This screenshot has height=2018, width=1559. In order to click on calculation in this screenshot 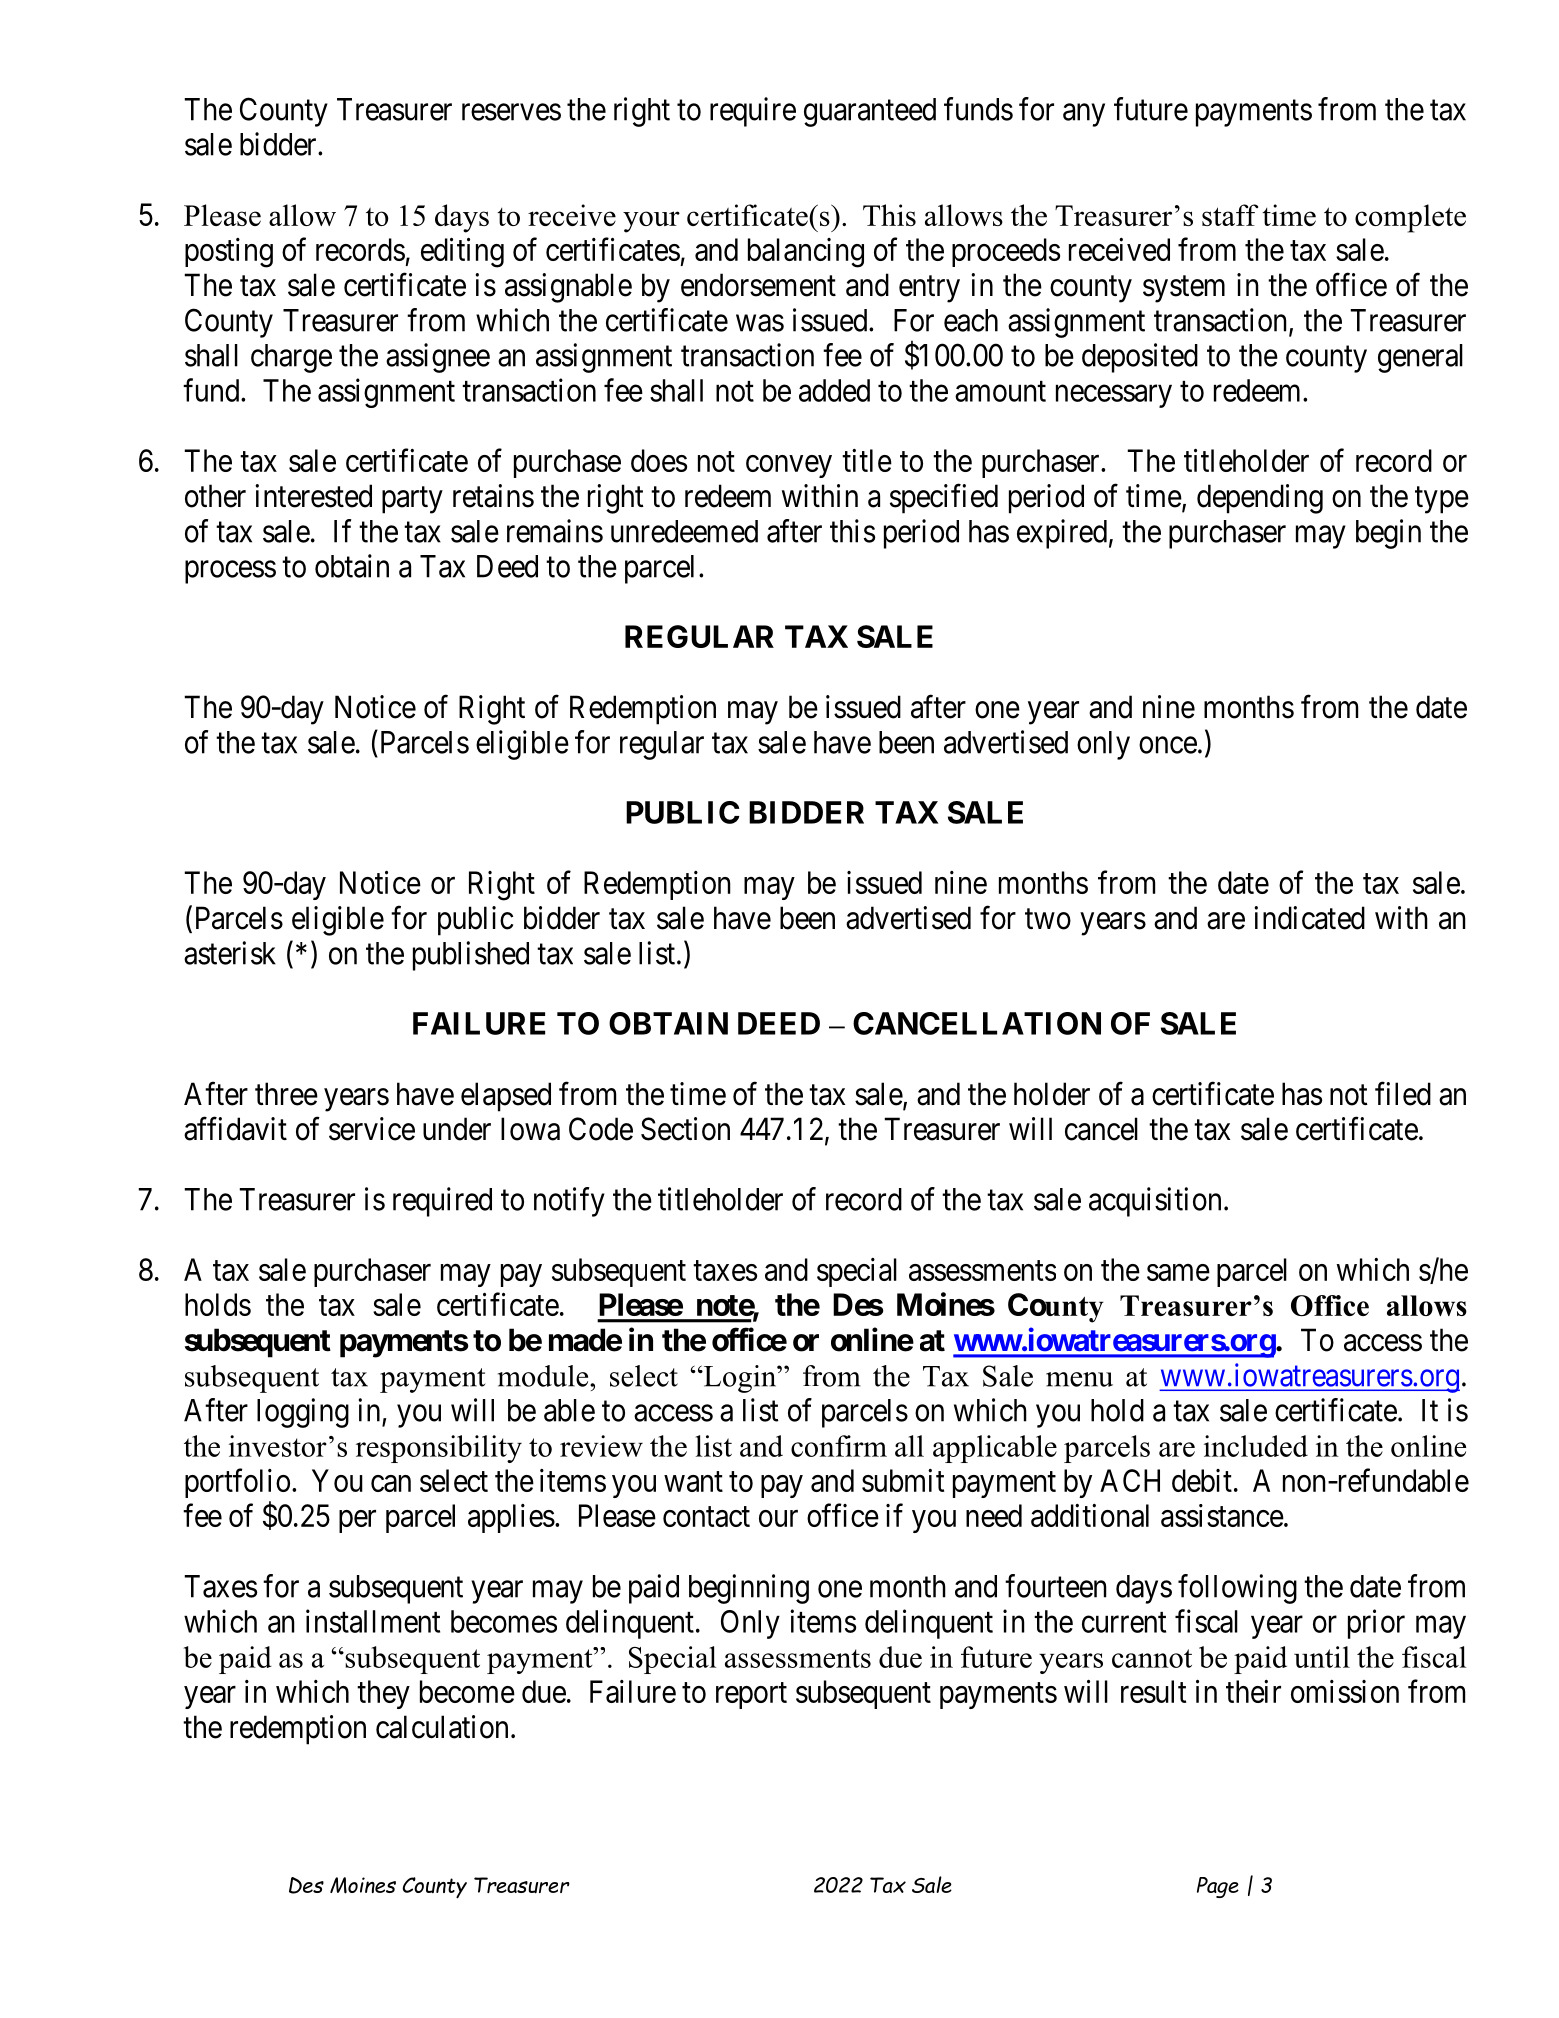, I will do `click(442, 1727)`.
